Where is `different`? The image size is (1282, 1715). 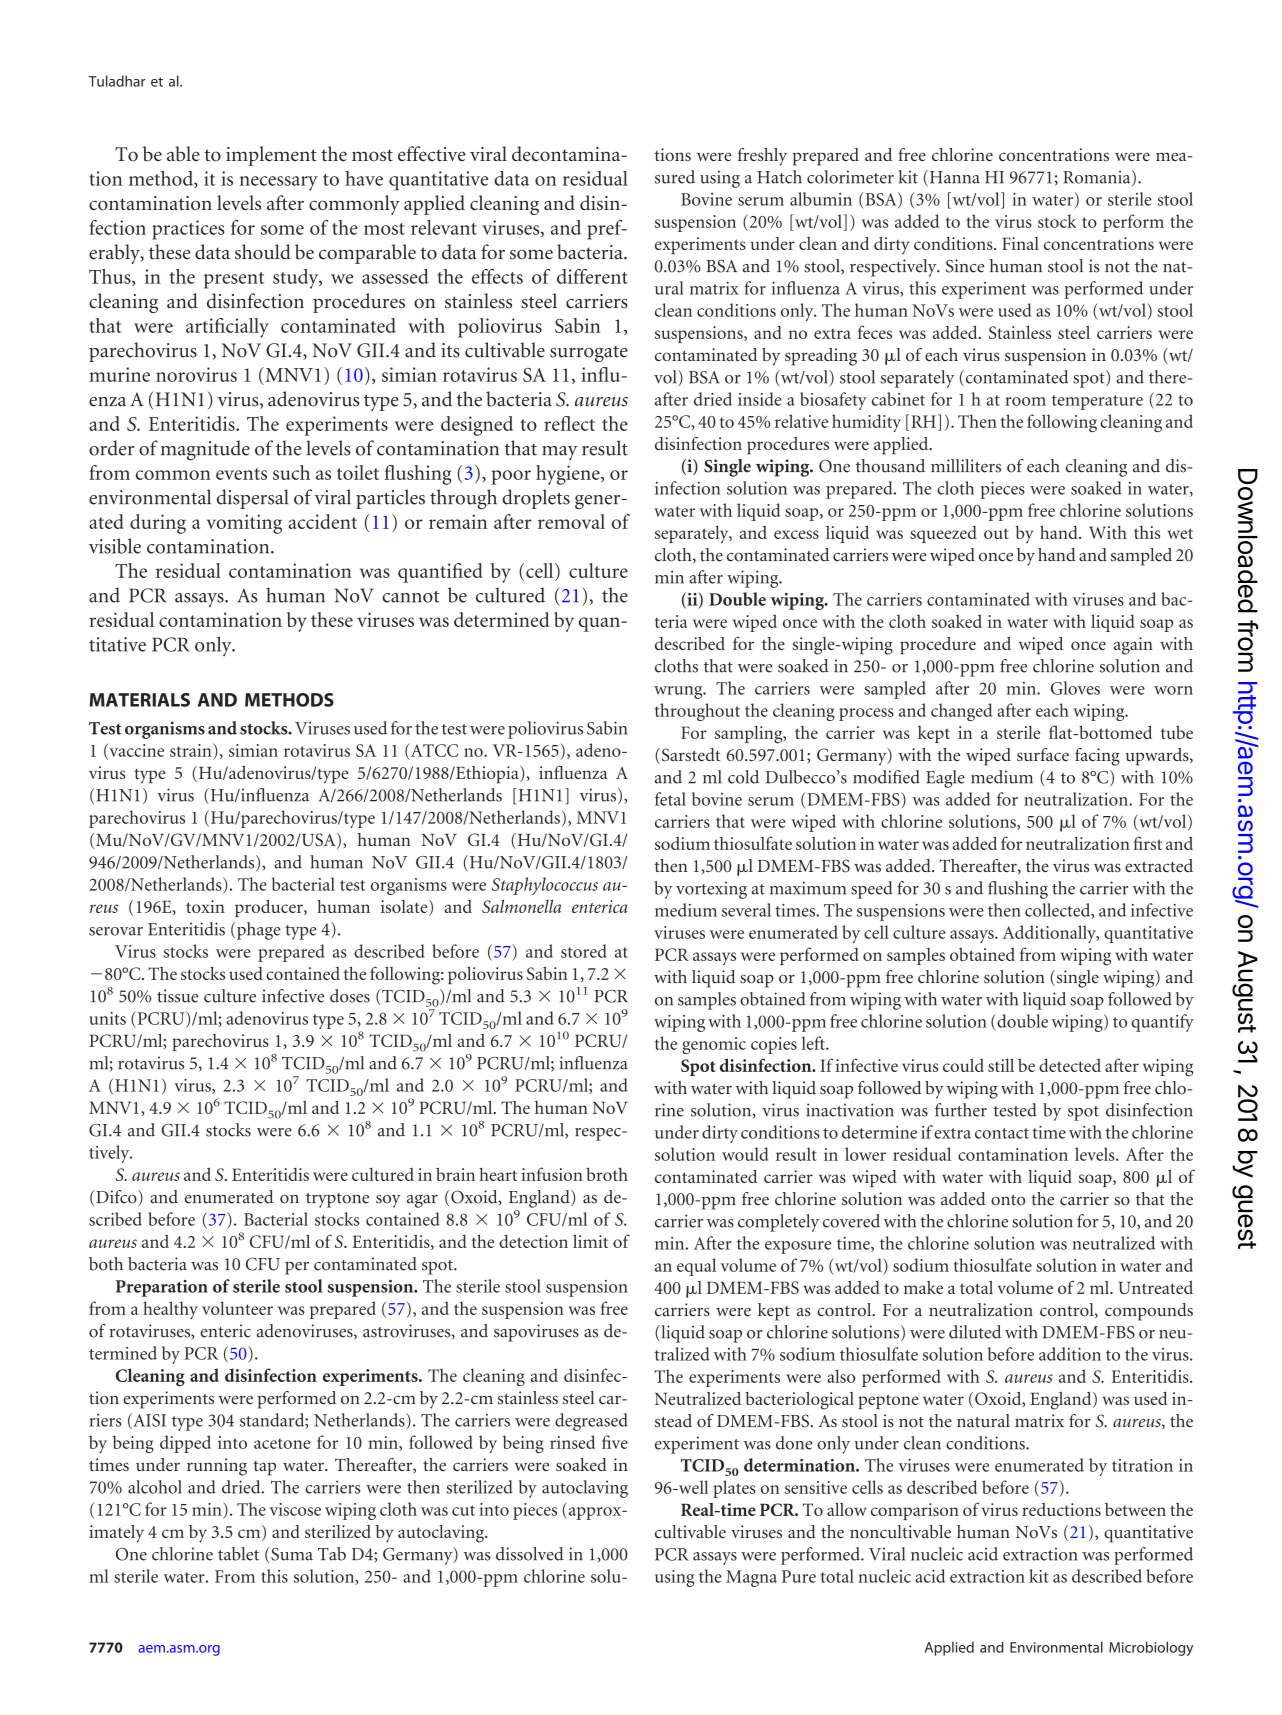 different is located at coordinates (592, 276).
